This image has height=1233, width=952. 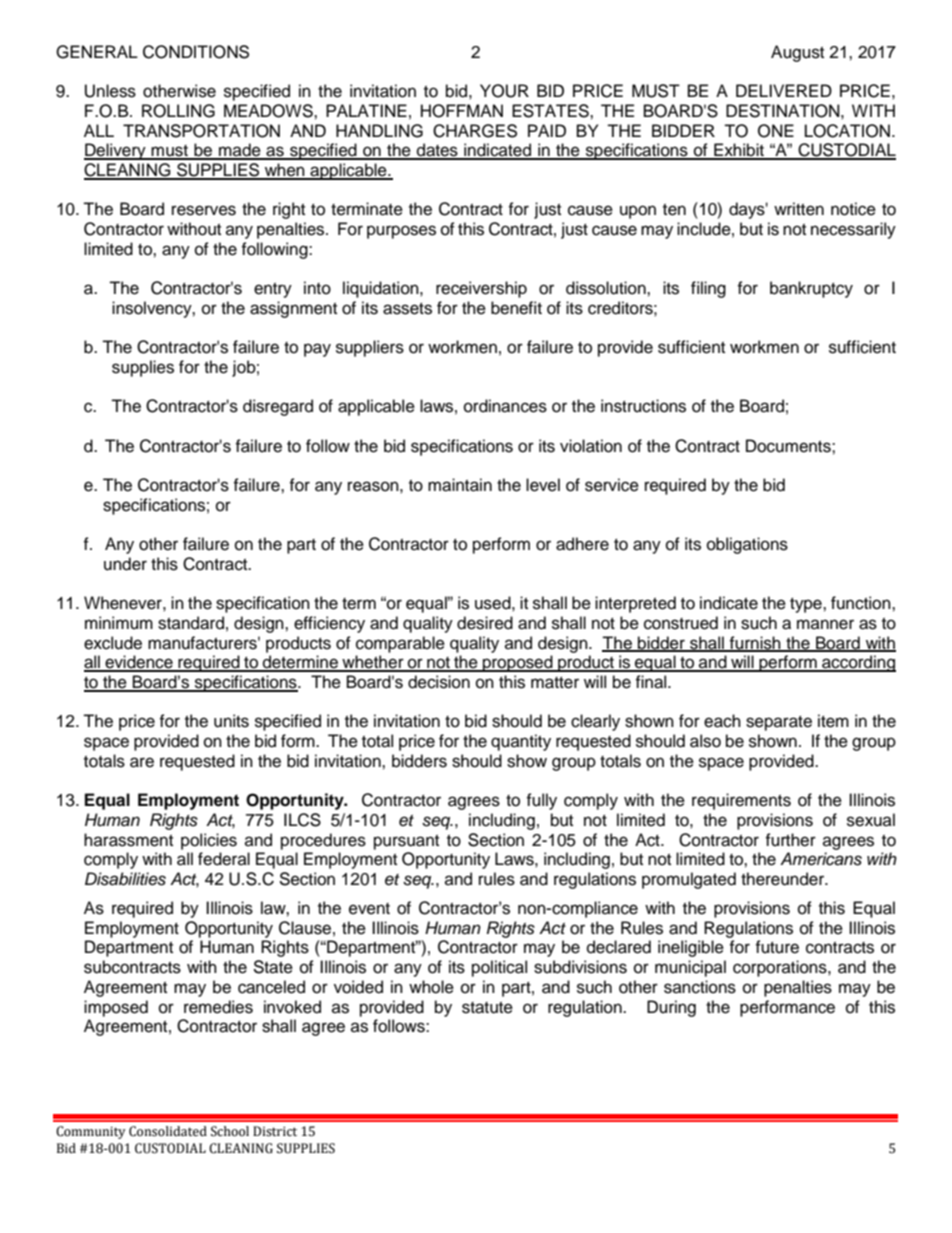 What do you see at coordinates (504, 91) in the image?
I see `YOUR` at bounding box center [504, 91].
